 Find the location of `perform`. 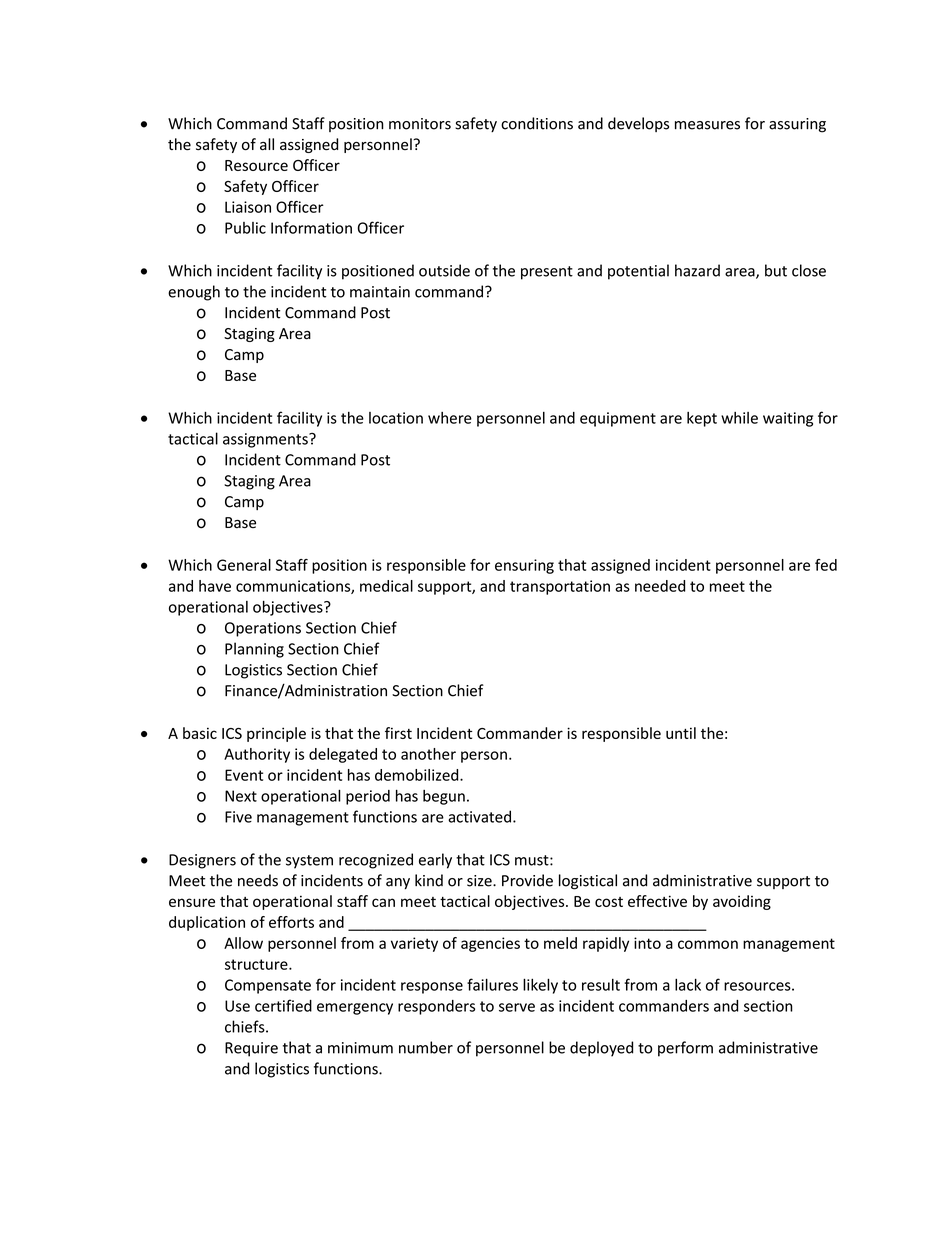

perform is located at coordinates (685, 1049).
